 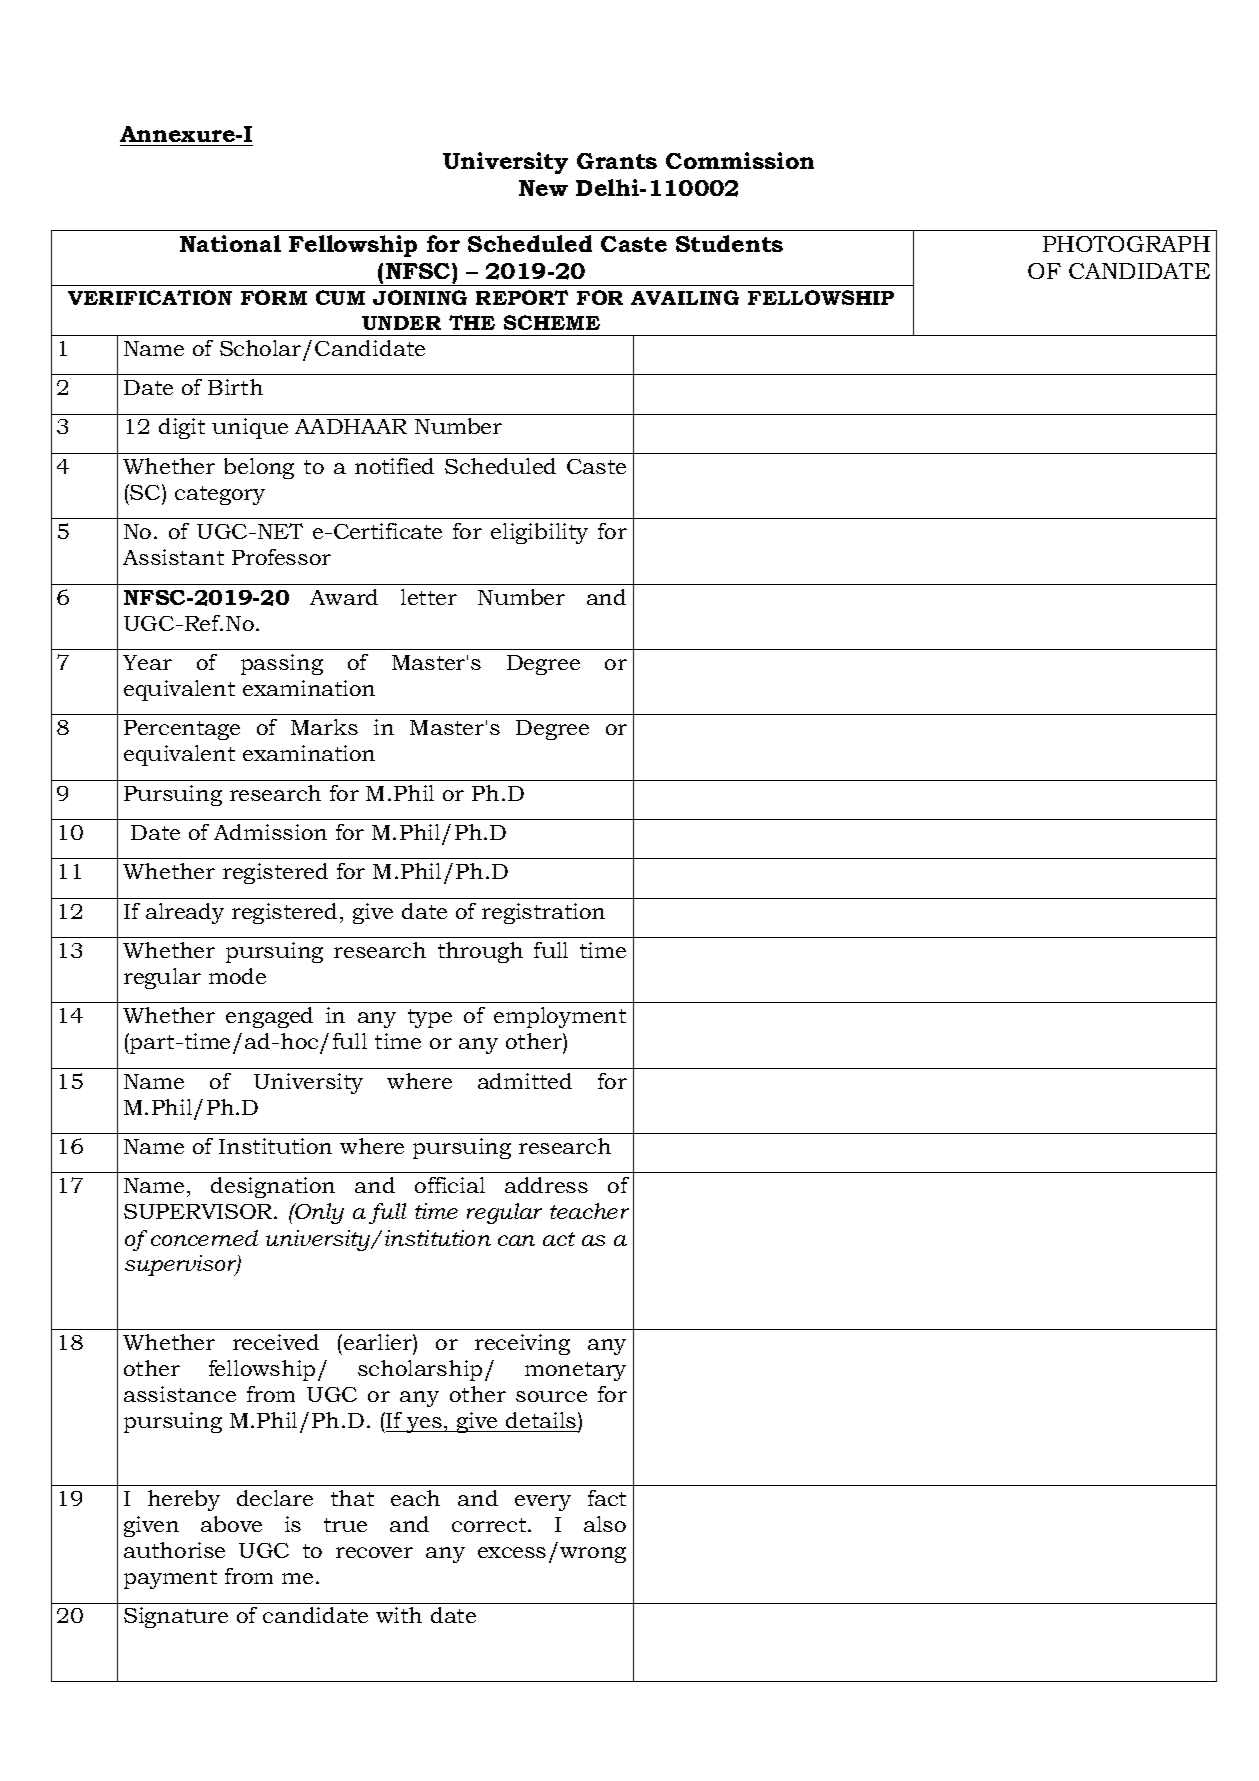 What do you see at coordinates (1126, 244) in the image?
I see `PHOTOGRAPH` at bounding box center [1126, 244].
